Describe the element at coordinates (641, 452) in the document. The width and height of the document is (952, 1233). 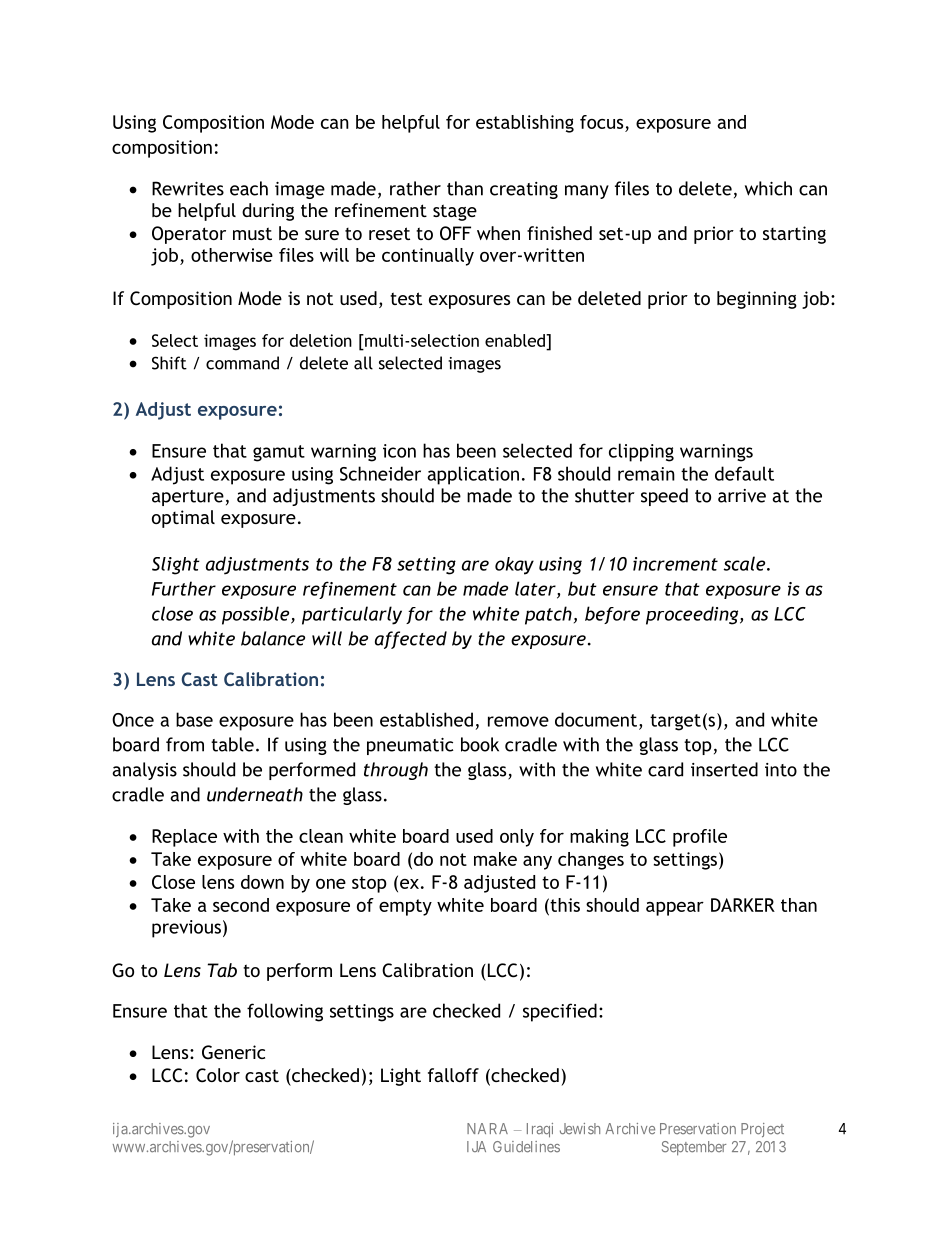
I see `clipping` at that location.
